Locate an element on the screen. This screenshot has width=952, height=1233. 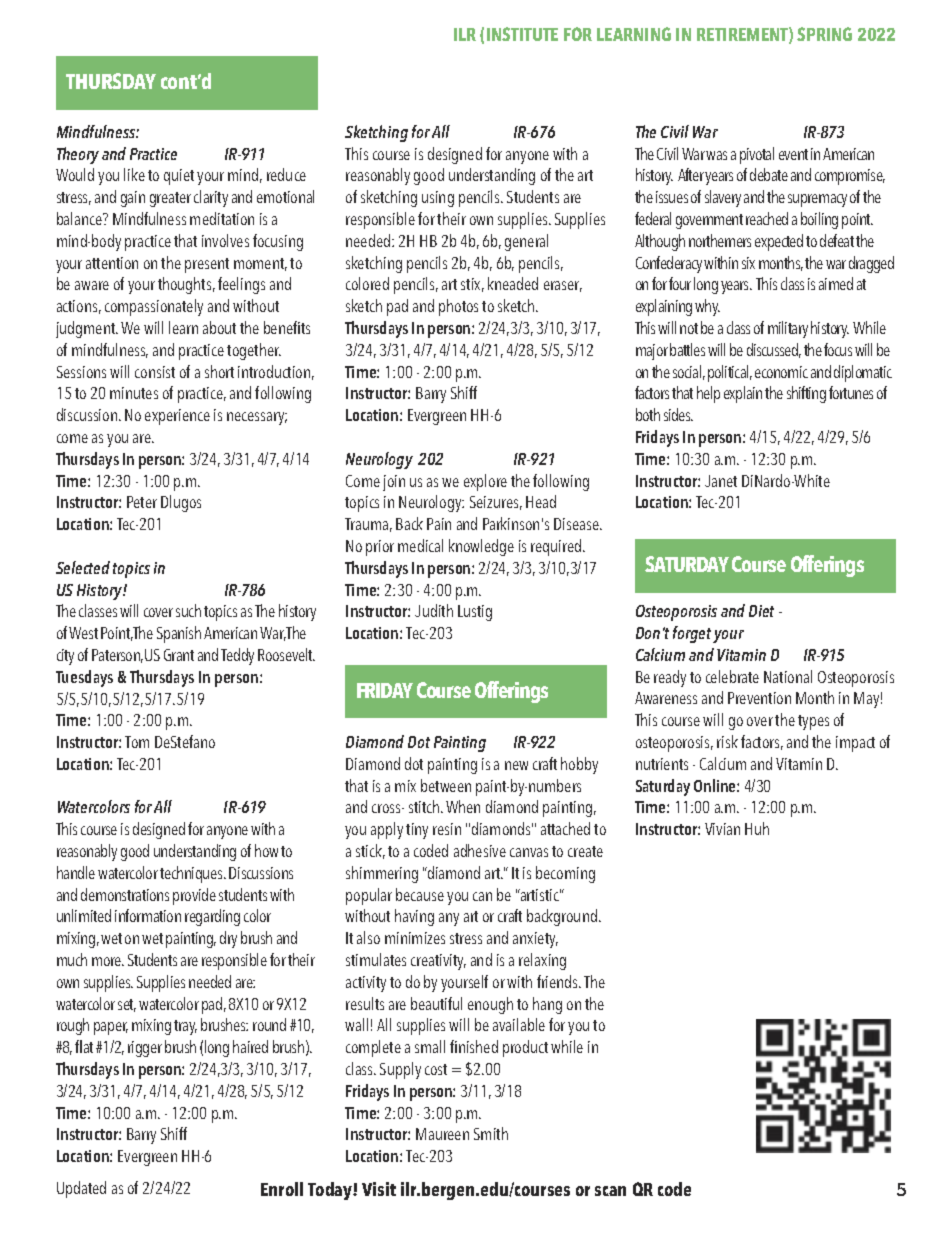
photos is located at coordinates (458, 307).
